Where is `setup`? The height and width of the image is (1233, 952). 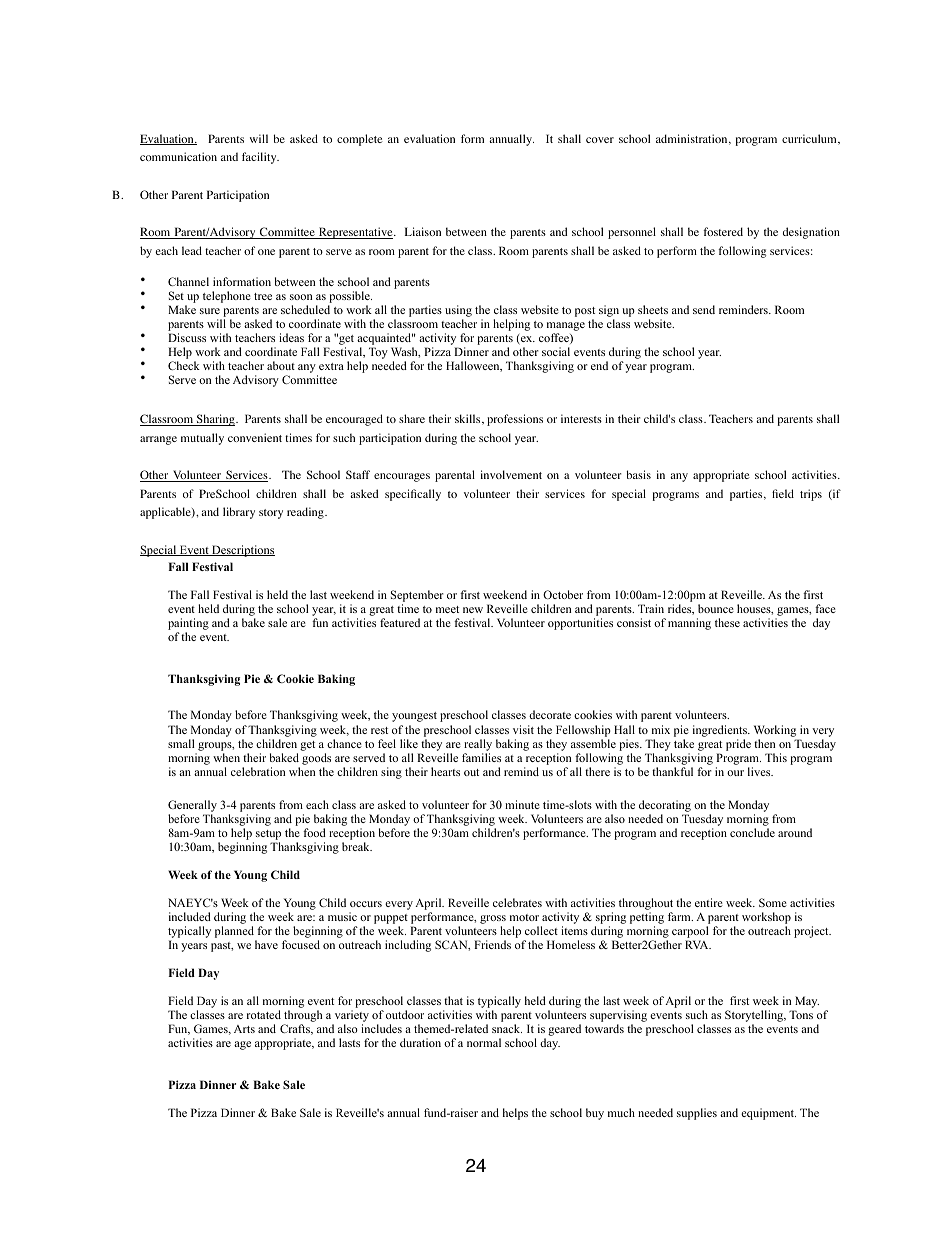
setup is located at coordinates (268, 836).
